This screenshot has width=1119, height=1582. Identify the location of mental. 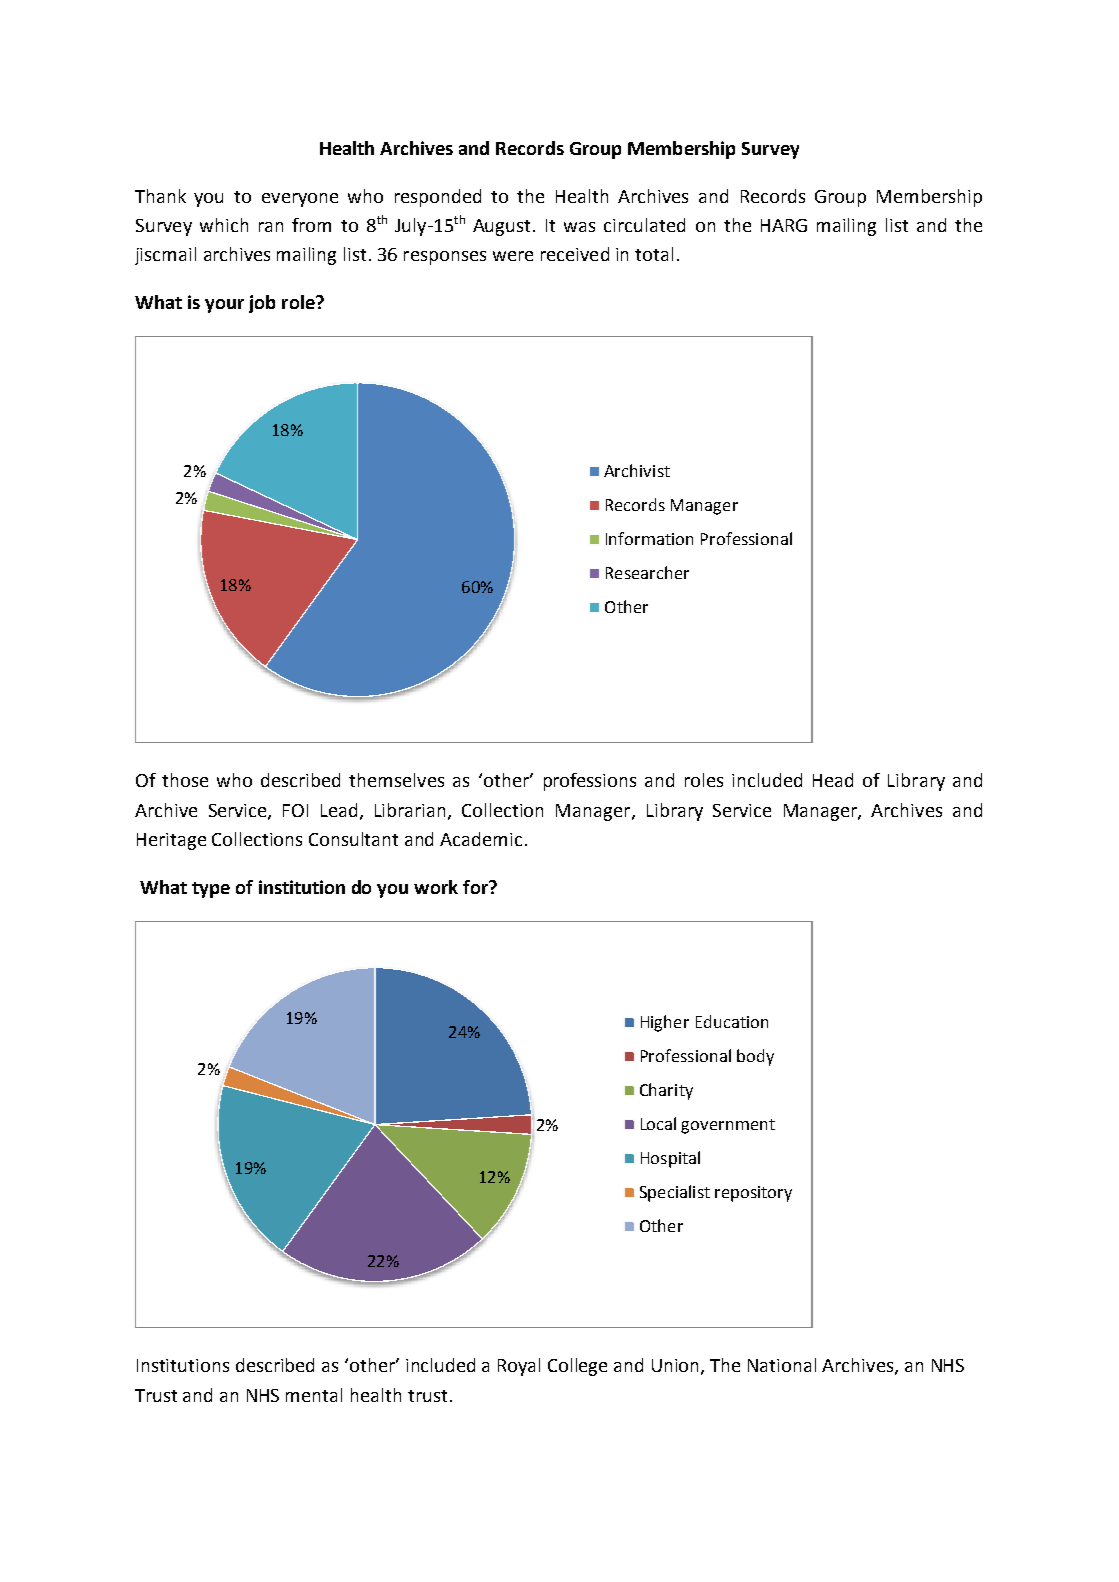
(314, 1395).
